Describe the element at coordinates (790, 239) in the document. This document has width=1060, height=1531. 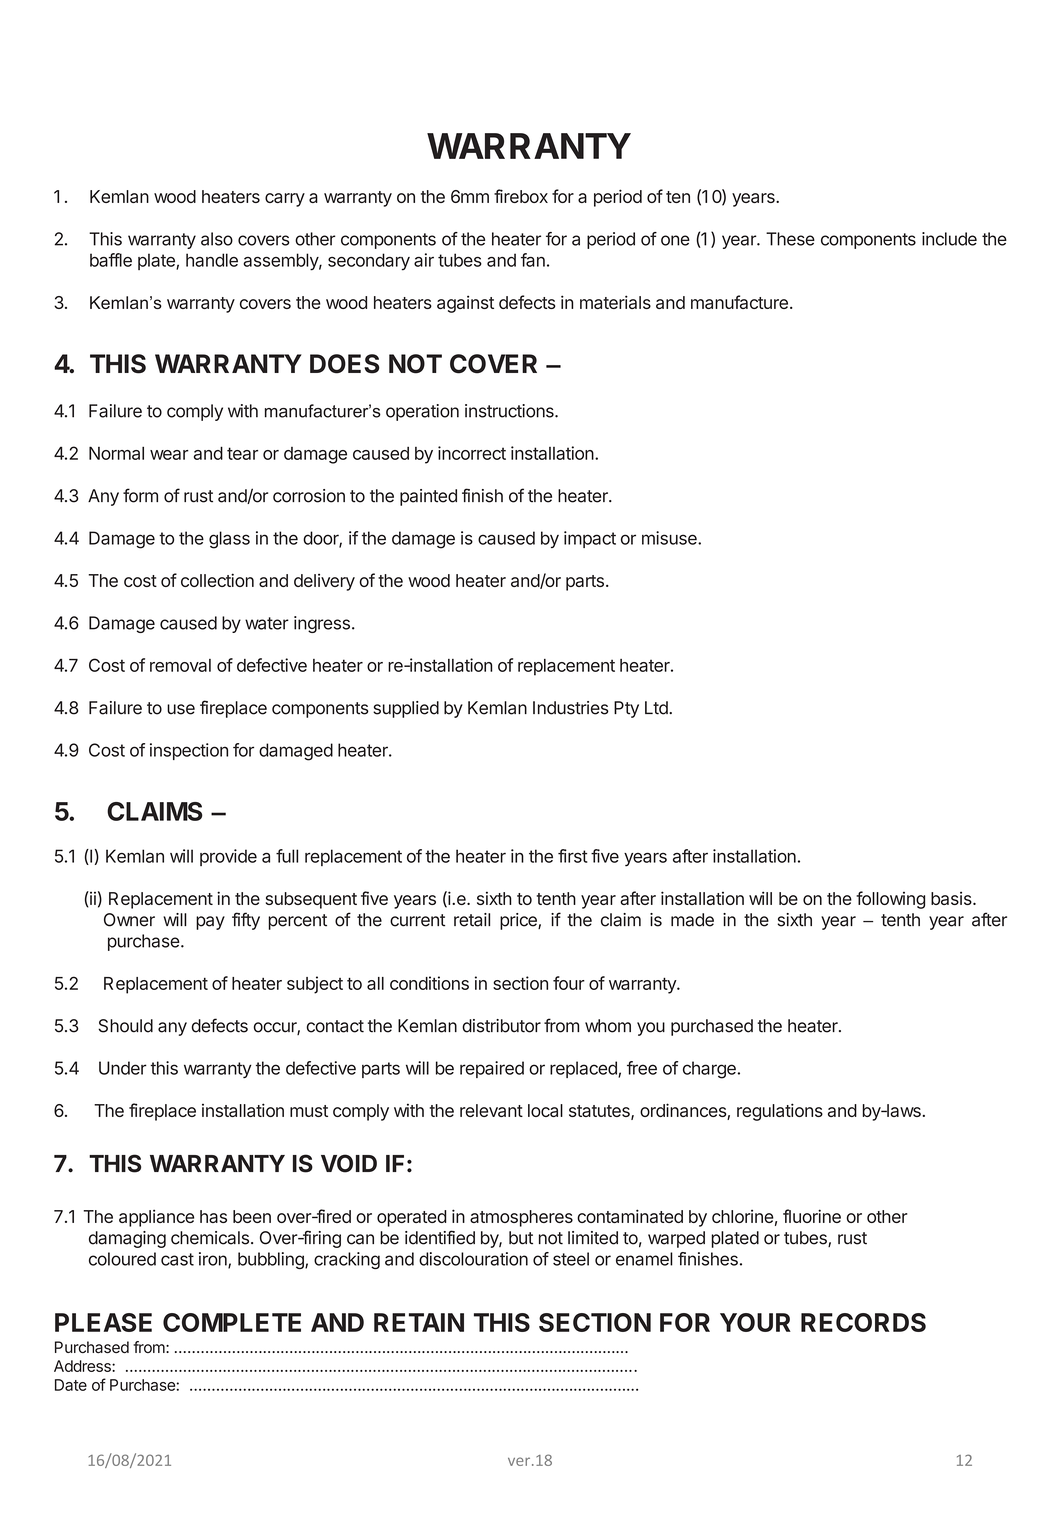
I see `These` at that location.
